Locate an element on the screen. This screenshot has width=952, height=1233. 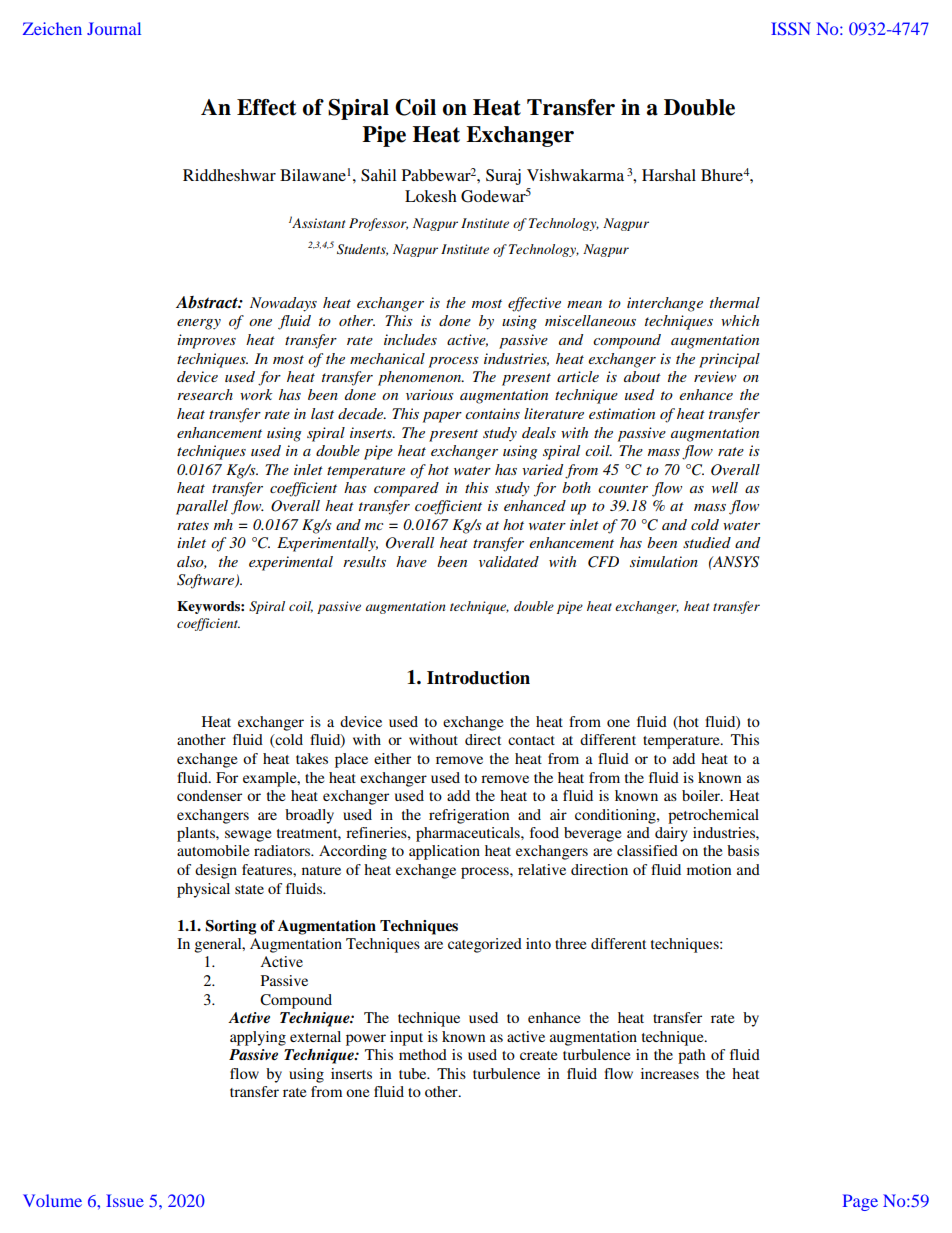
tube is located at coordinates (414, 1073).
